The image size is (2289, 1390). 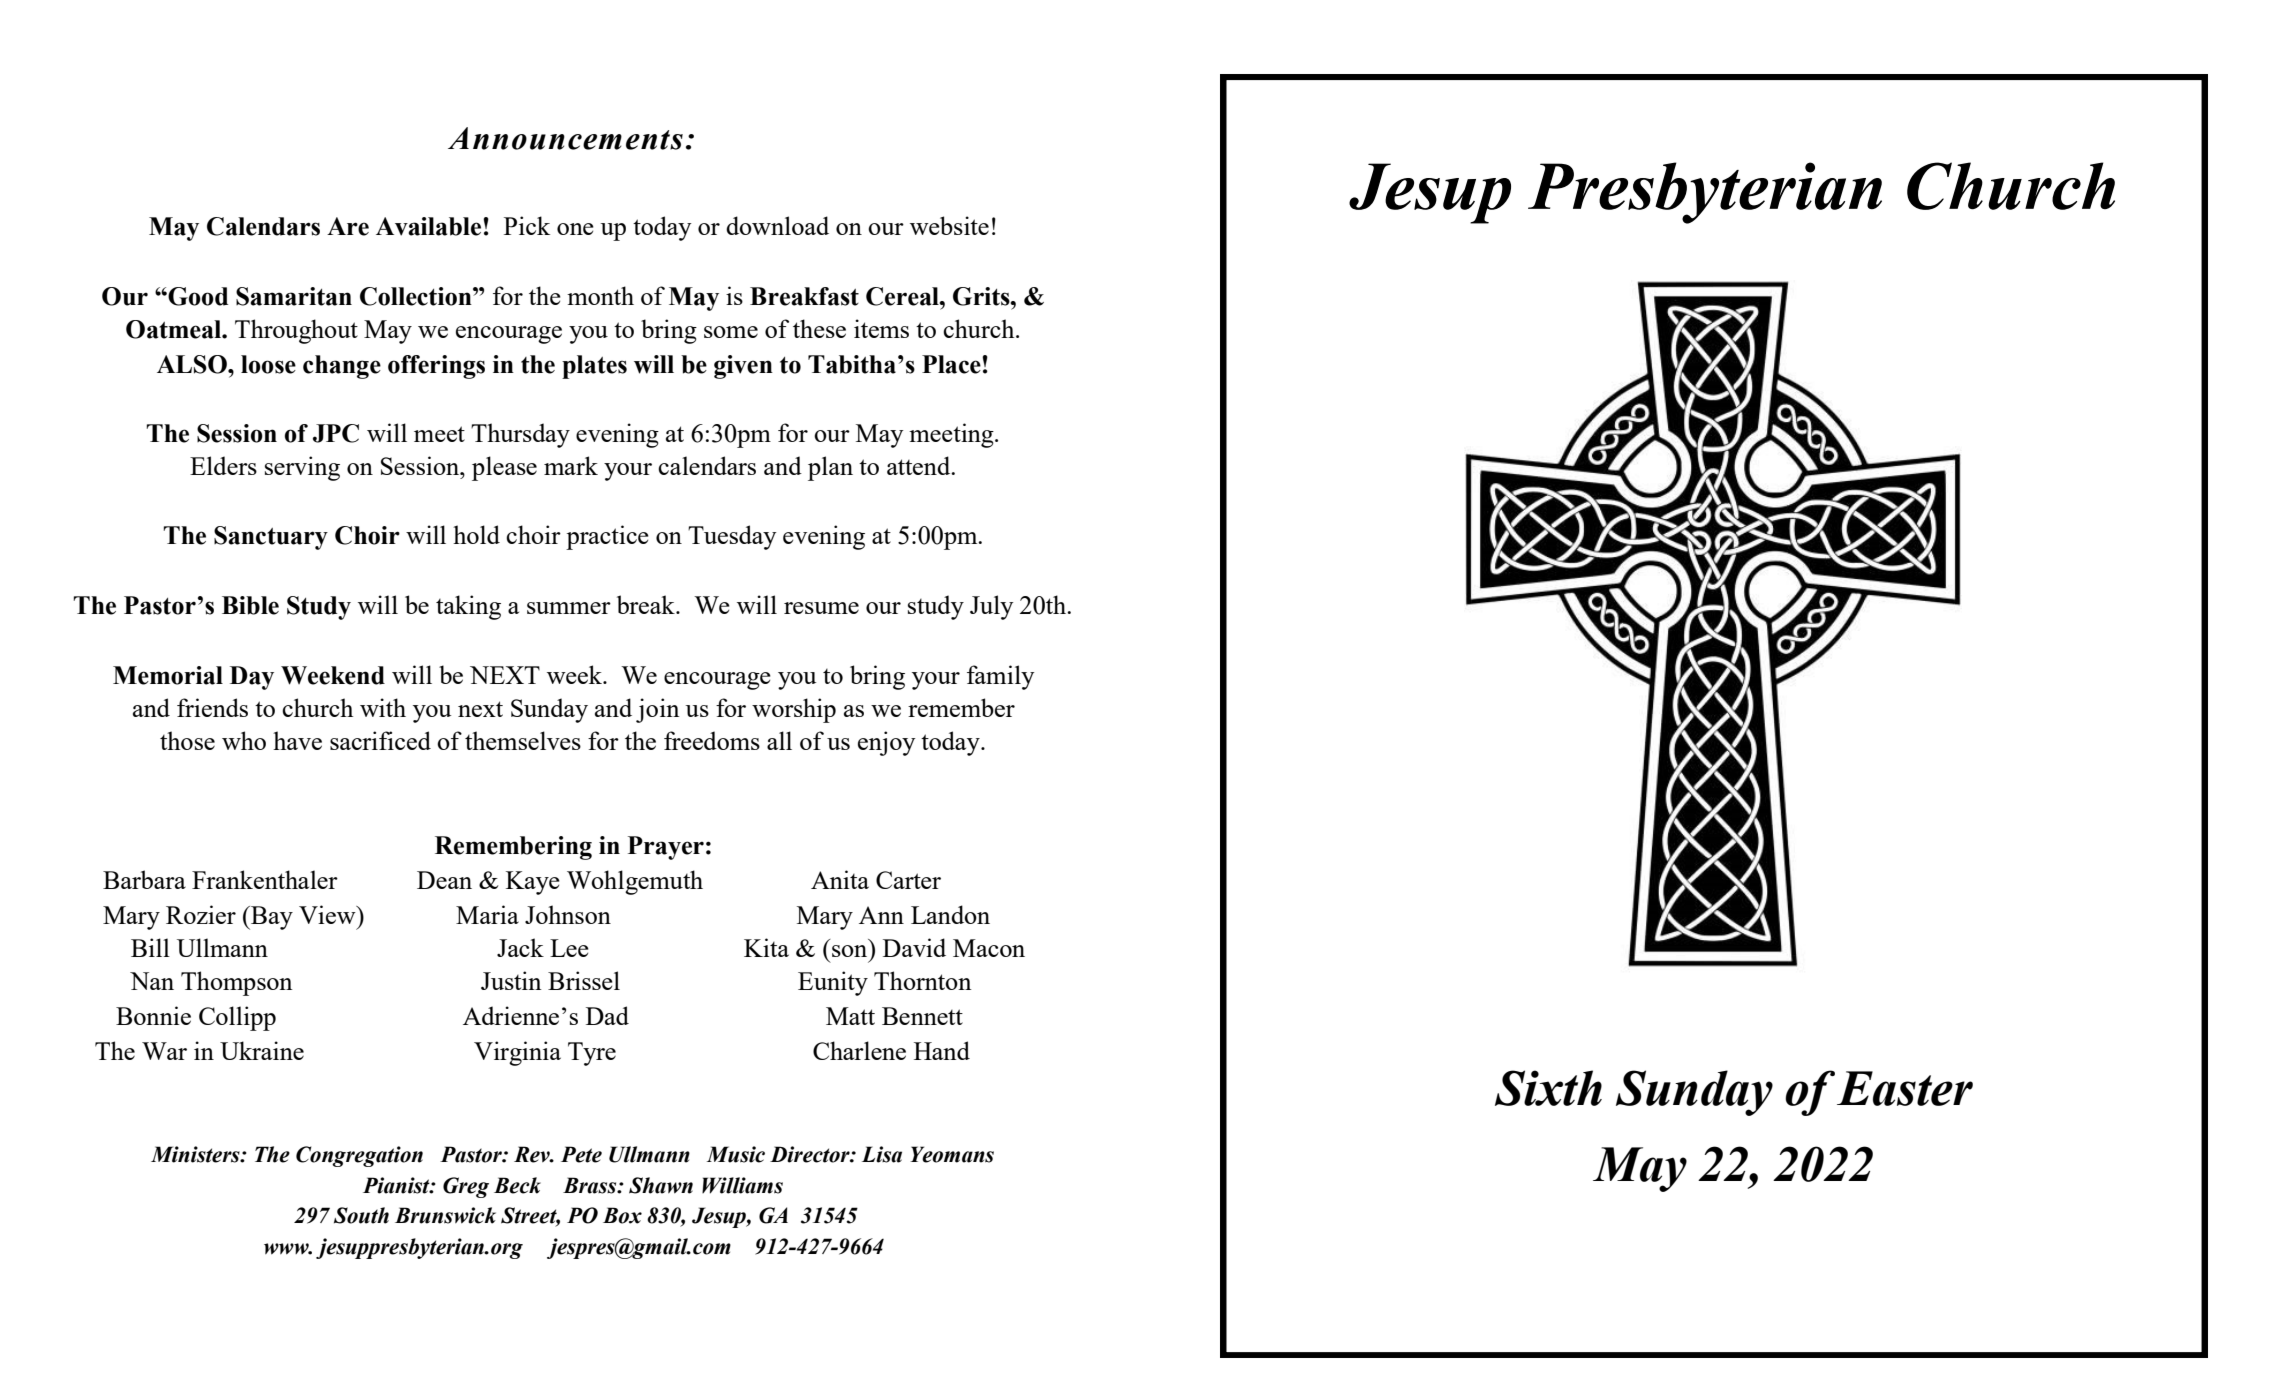 What do you see at coordinates (920, 465) in the page?
I see `attend` at bounding box center [920, 465].
